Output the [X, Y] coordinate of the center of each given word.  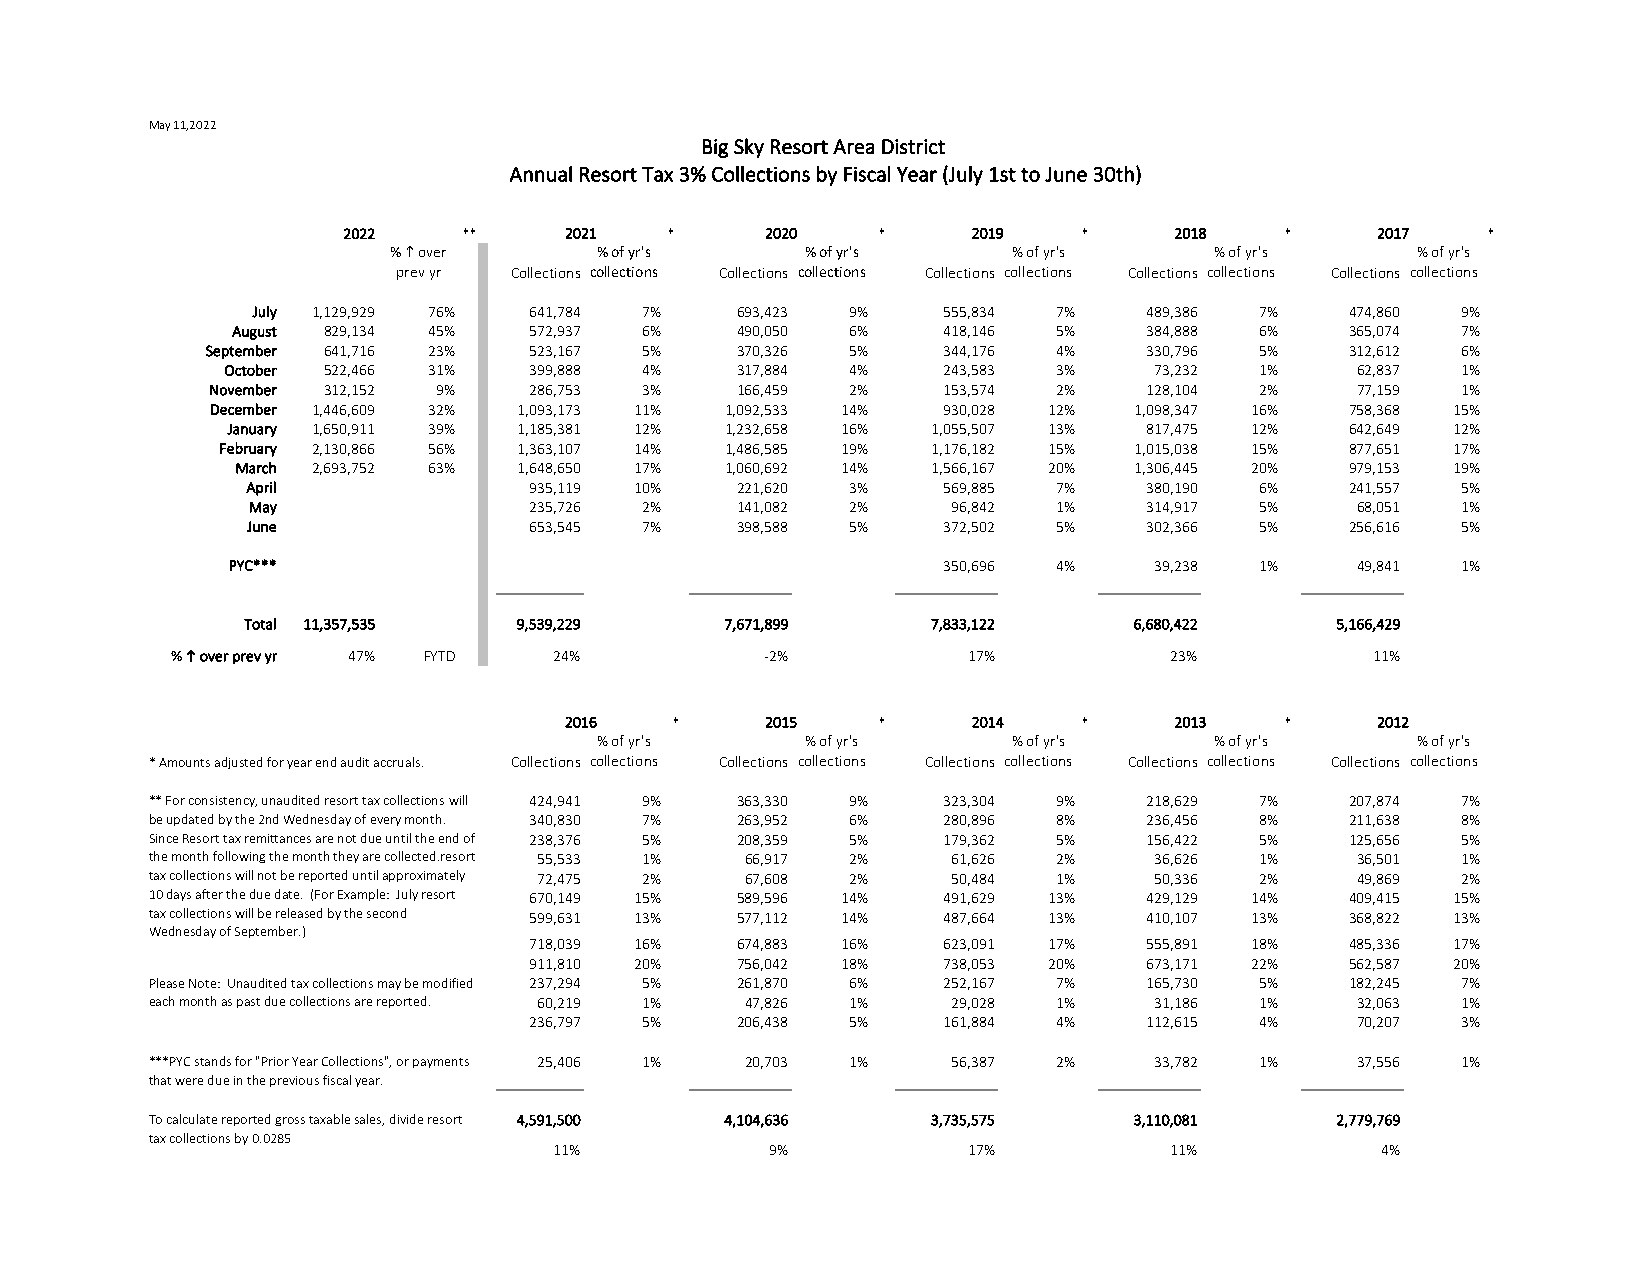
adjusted [238, 763]
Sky [749, 148]
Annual [541, 174]
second [386, 913]
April [261, 488]
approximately [424, 876]
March [256, 468]
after [209, 894]
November [243, 390]
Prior [275, 1061]
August [254, 333]
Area [853, 146]
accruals [398, 762]
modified [447, 983]
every [386, 821]
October [251, 370]
